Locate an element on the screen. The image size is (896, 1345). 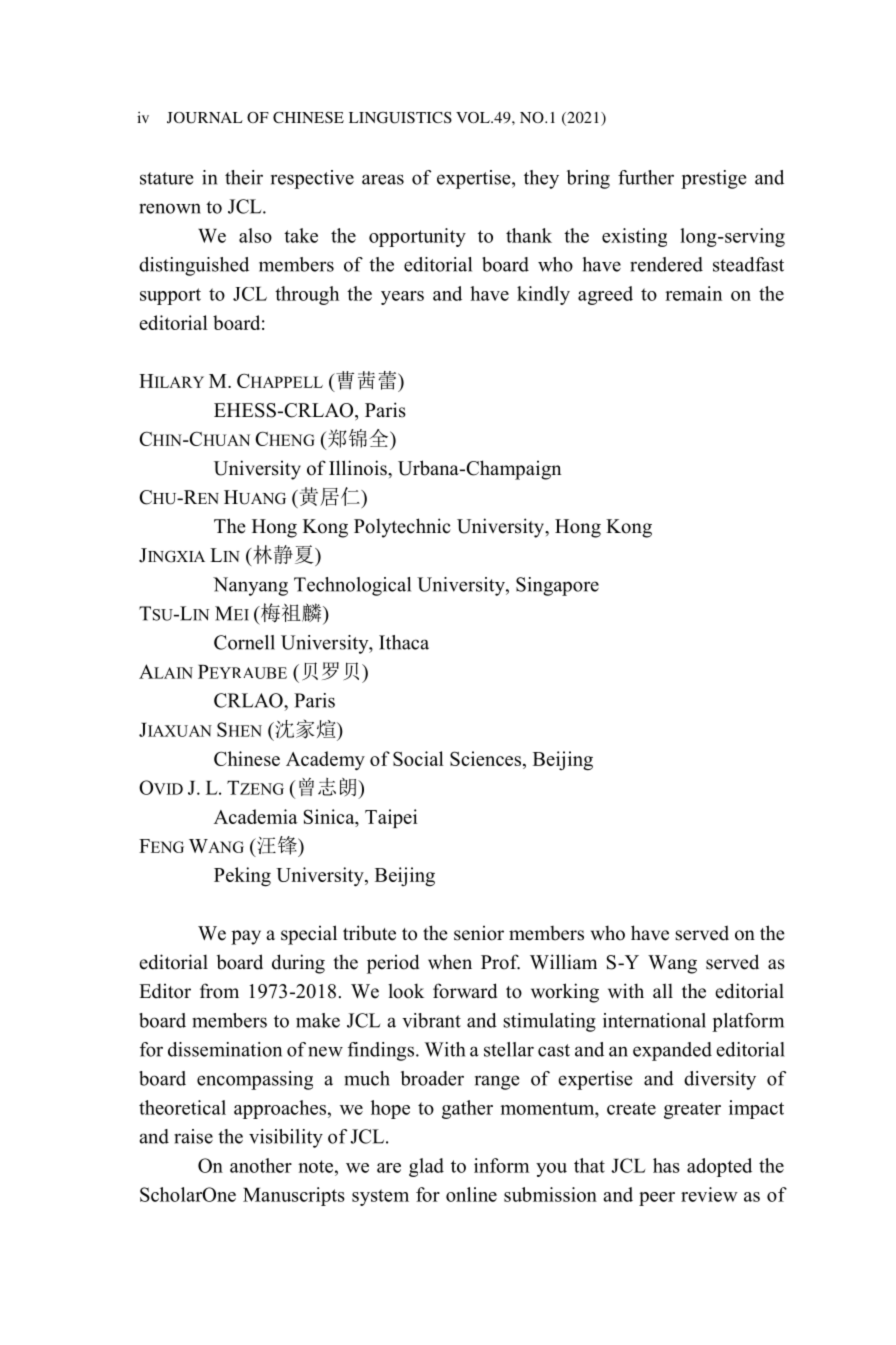
when is located at coordinates (450, 962).
